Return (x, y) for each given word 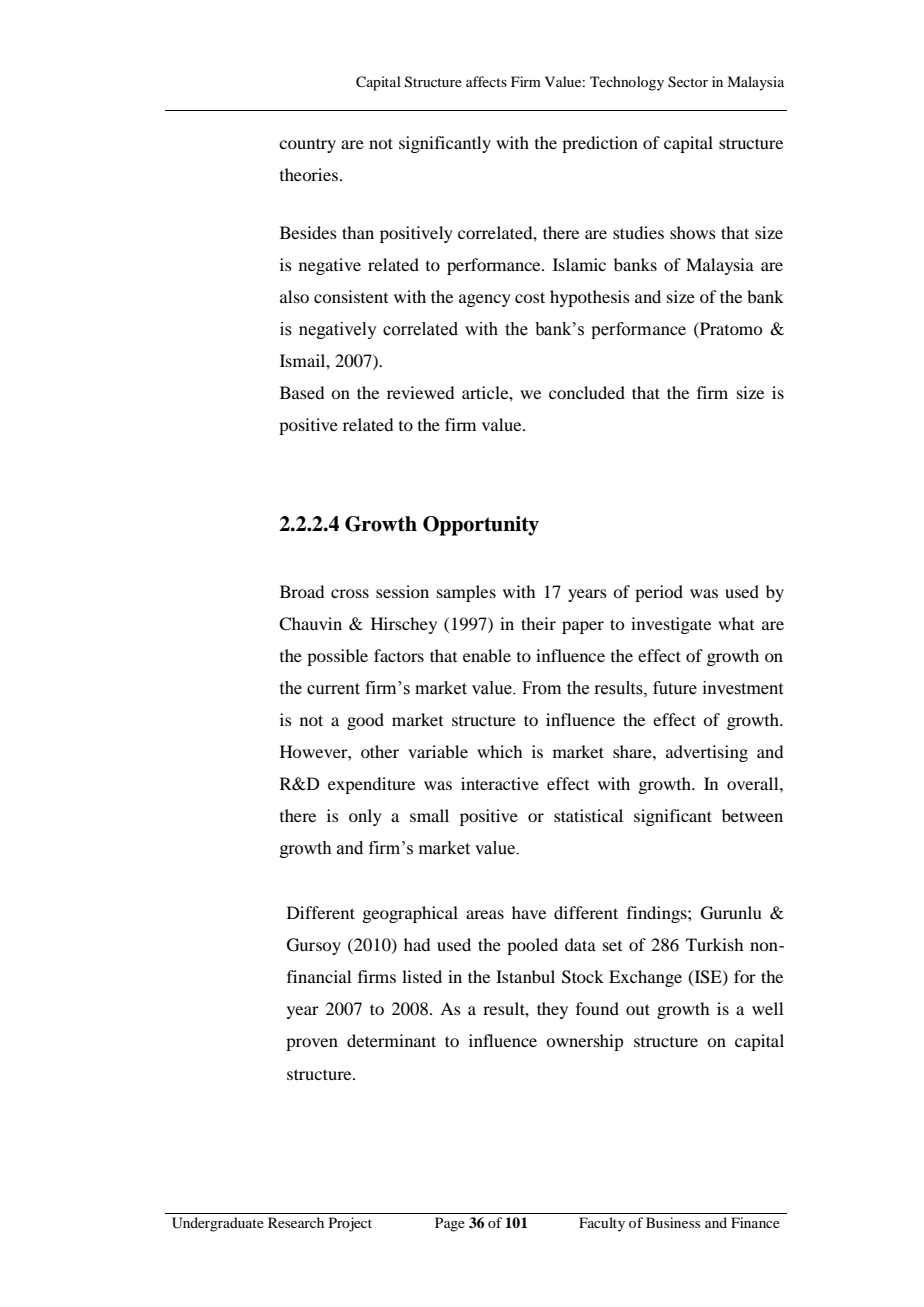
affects (486, 81)
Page (450, 1224)
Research (296, 1222)
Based (302, 392)
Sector (688, 82)
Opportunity (481, 526)
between (752, 815)
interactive (500, 783)
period (659, 593)
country (307, 145)
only (365, 817)
